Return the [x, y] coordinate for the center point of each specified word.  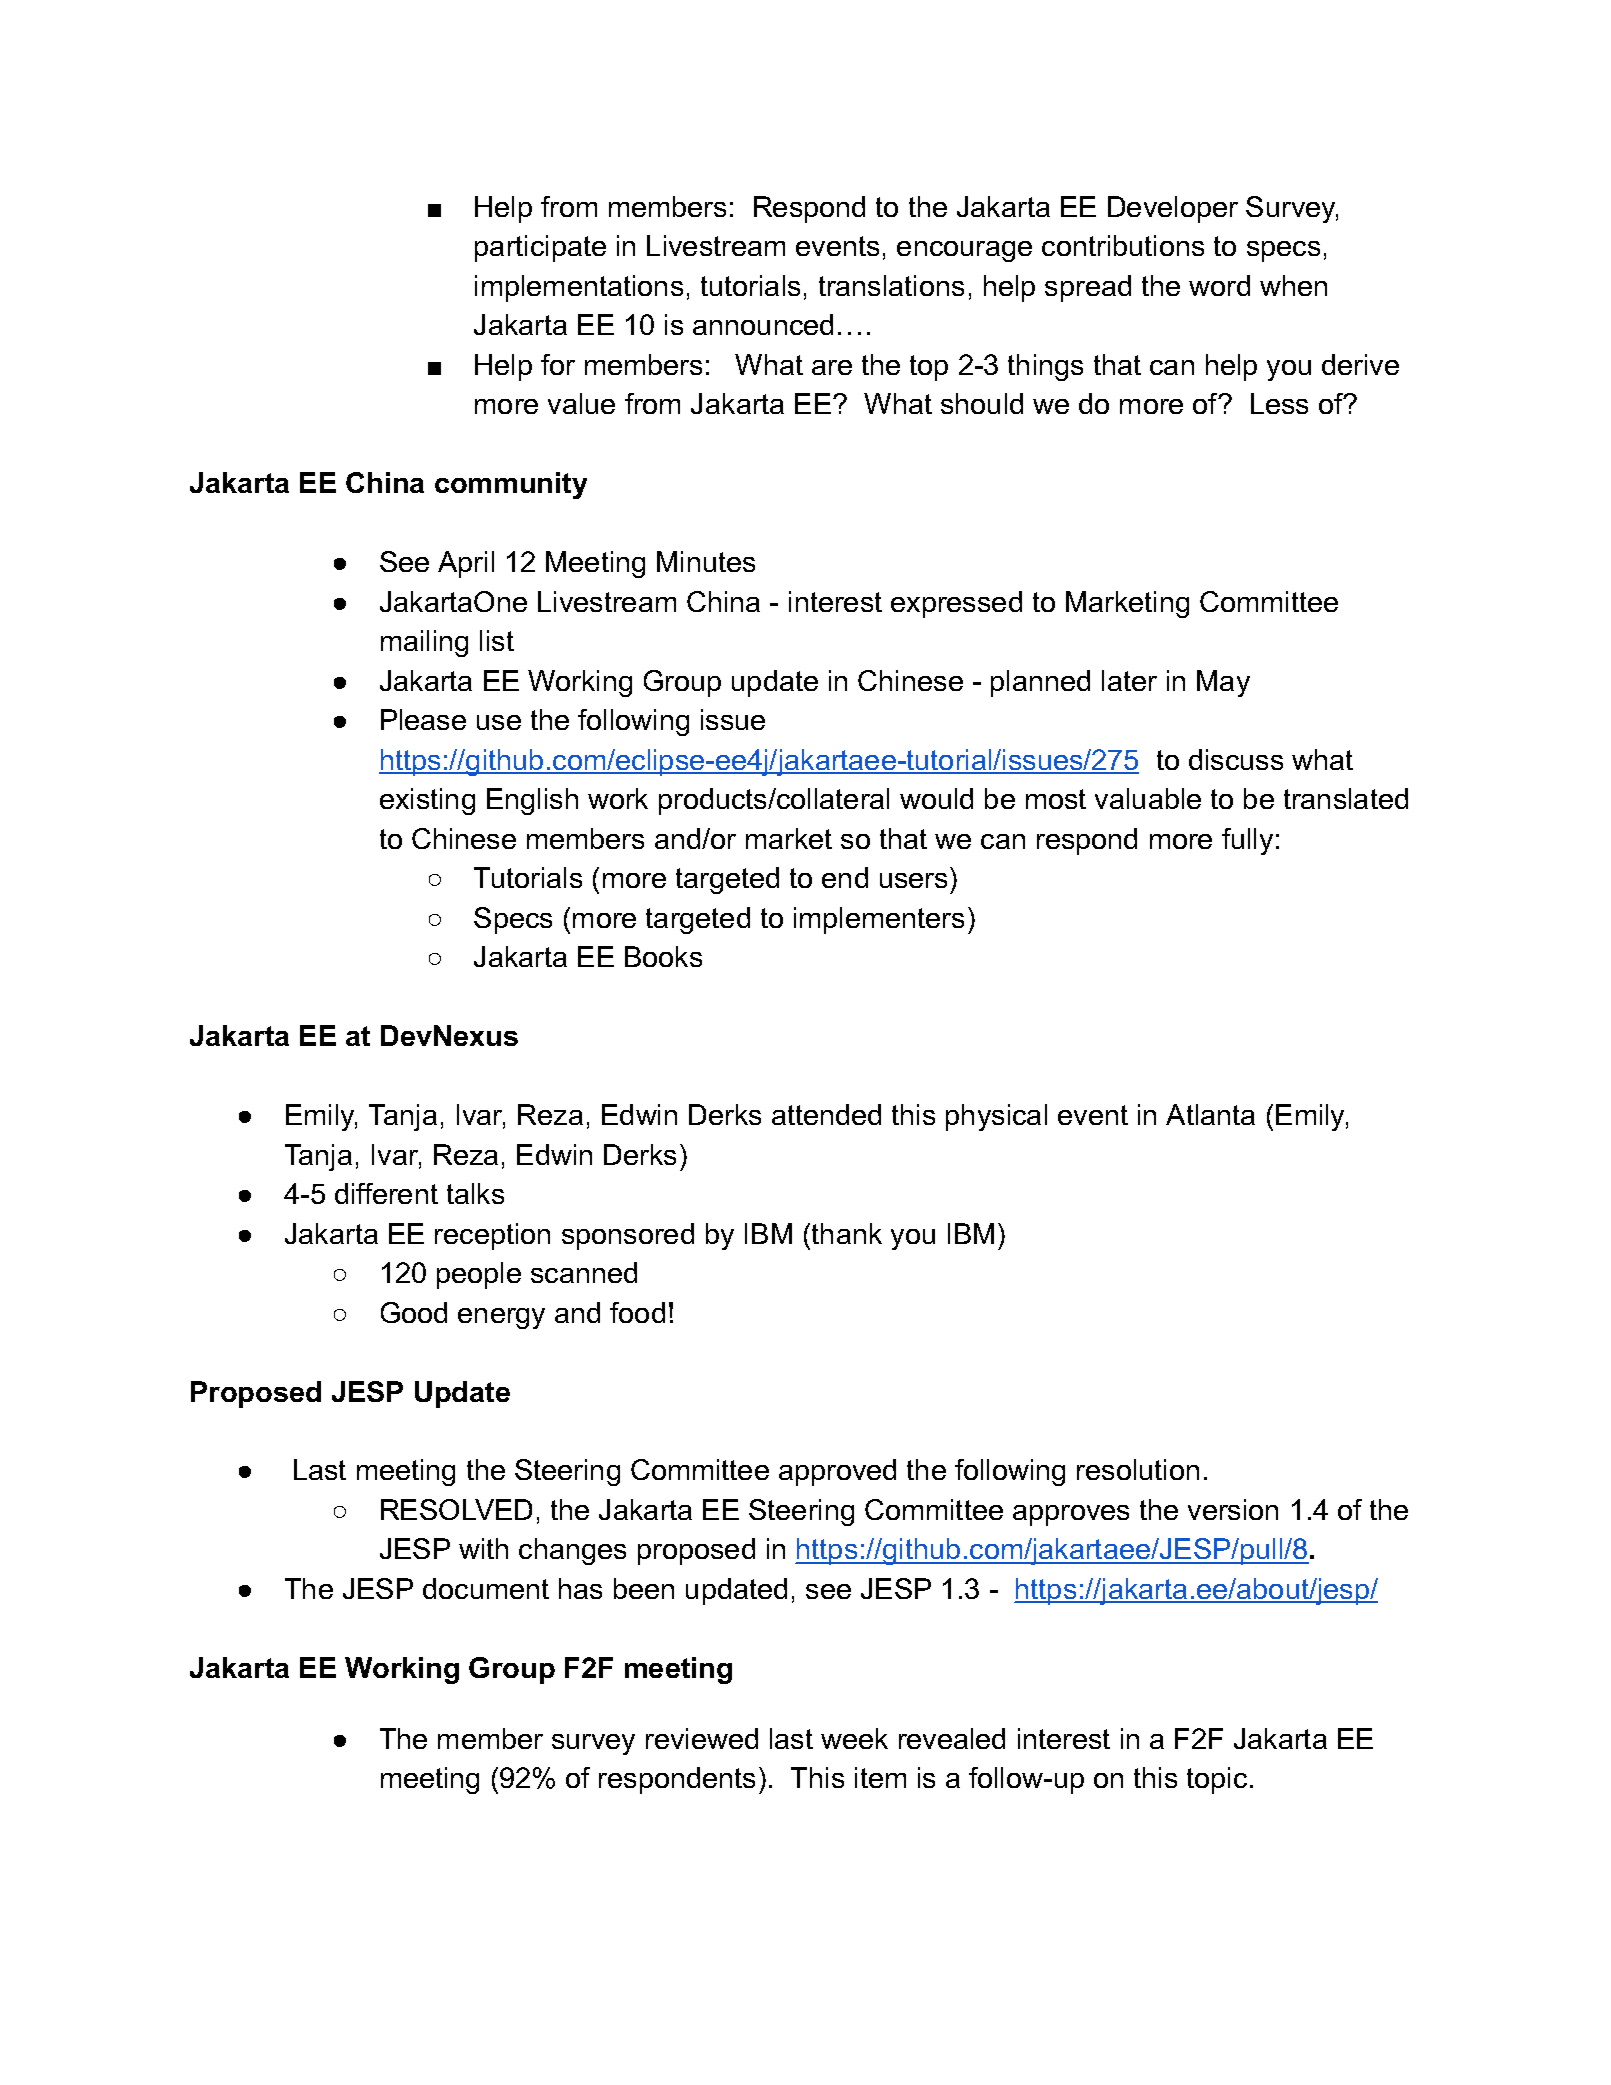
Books [663, 956]
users [913, 880]
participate [540, 248]
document [486, 1588]
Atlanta [1210, 1114]
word [1219, 285]
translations [891, 285]
